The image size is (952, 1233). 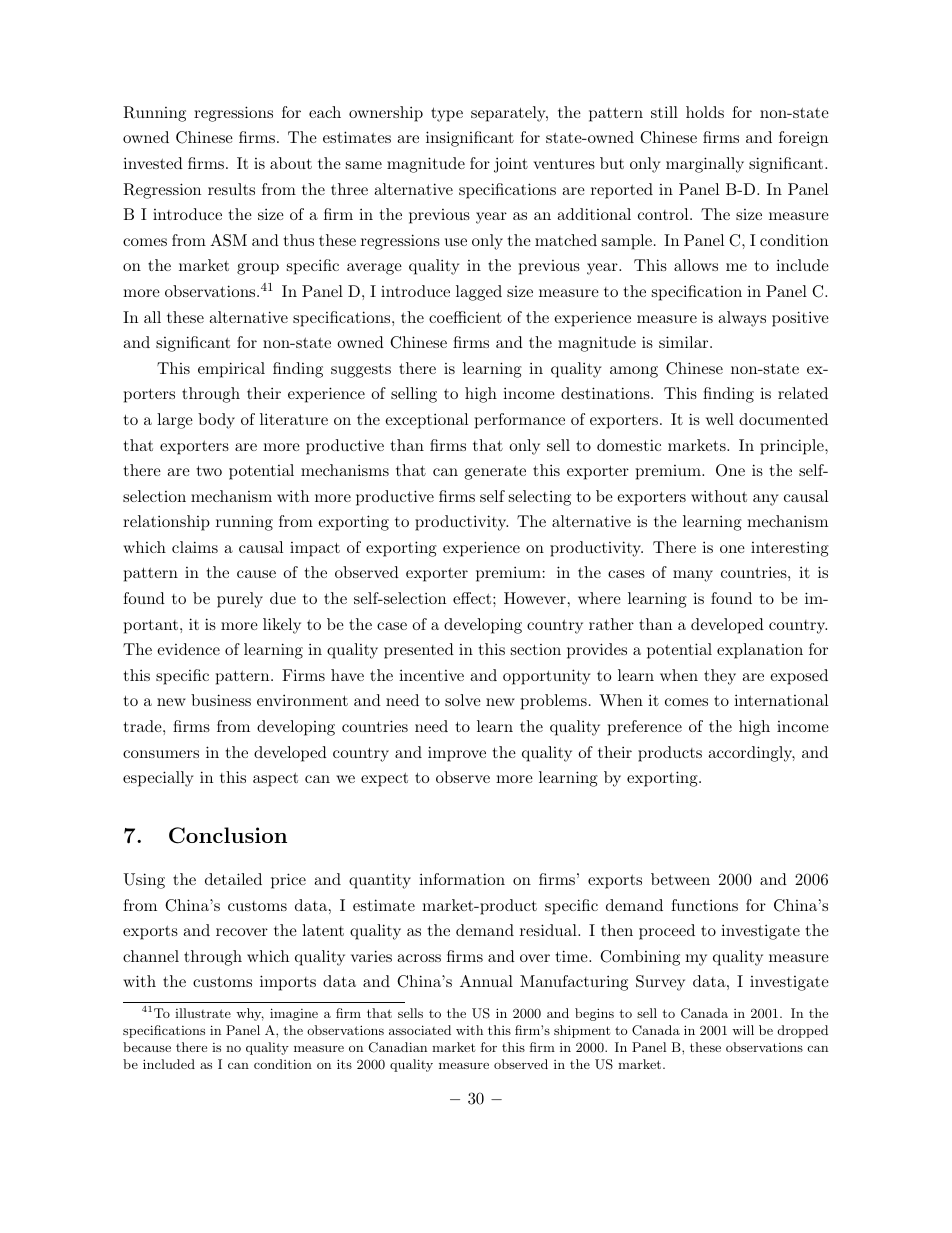 What do you see at coordinates (203, 1013) in the image?
I see `illustrate` at bounding box center [203, 1013].
